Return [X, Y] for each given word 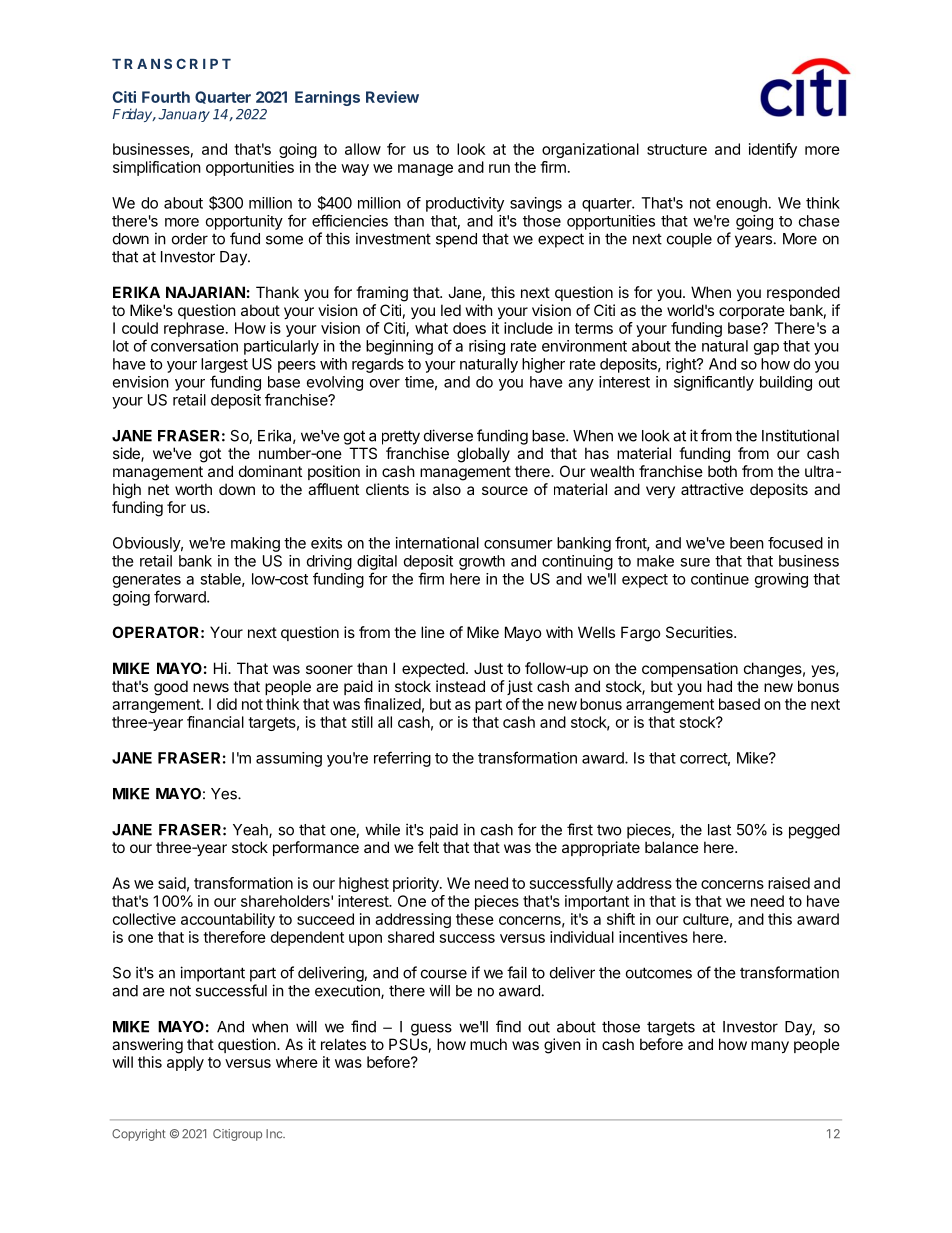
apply [185, 1063]
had [719, 686]
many [770, 1047]
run [499, 168]
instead [460, 686]
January [184, 115]
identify [773, 150]
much [488, 1044]
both [722, 471]
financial [215, 722]
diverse [448, 435]
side [127, 454]
